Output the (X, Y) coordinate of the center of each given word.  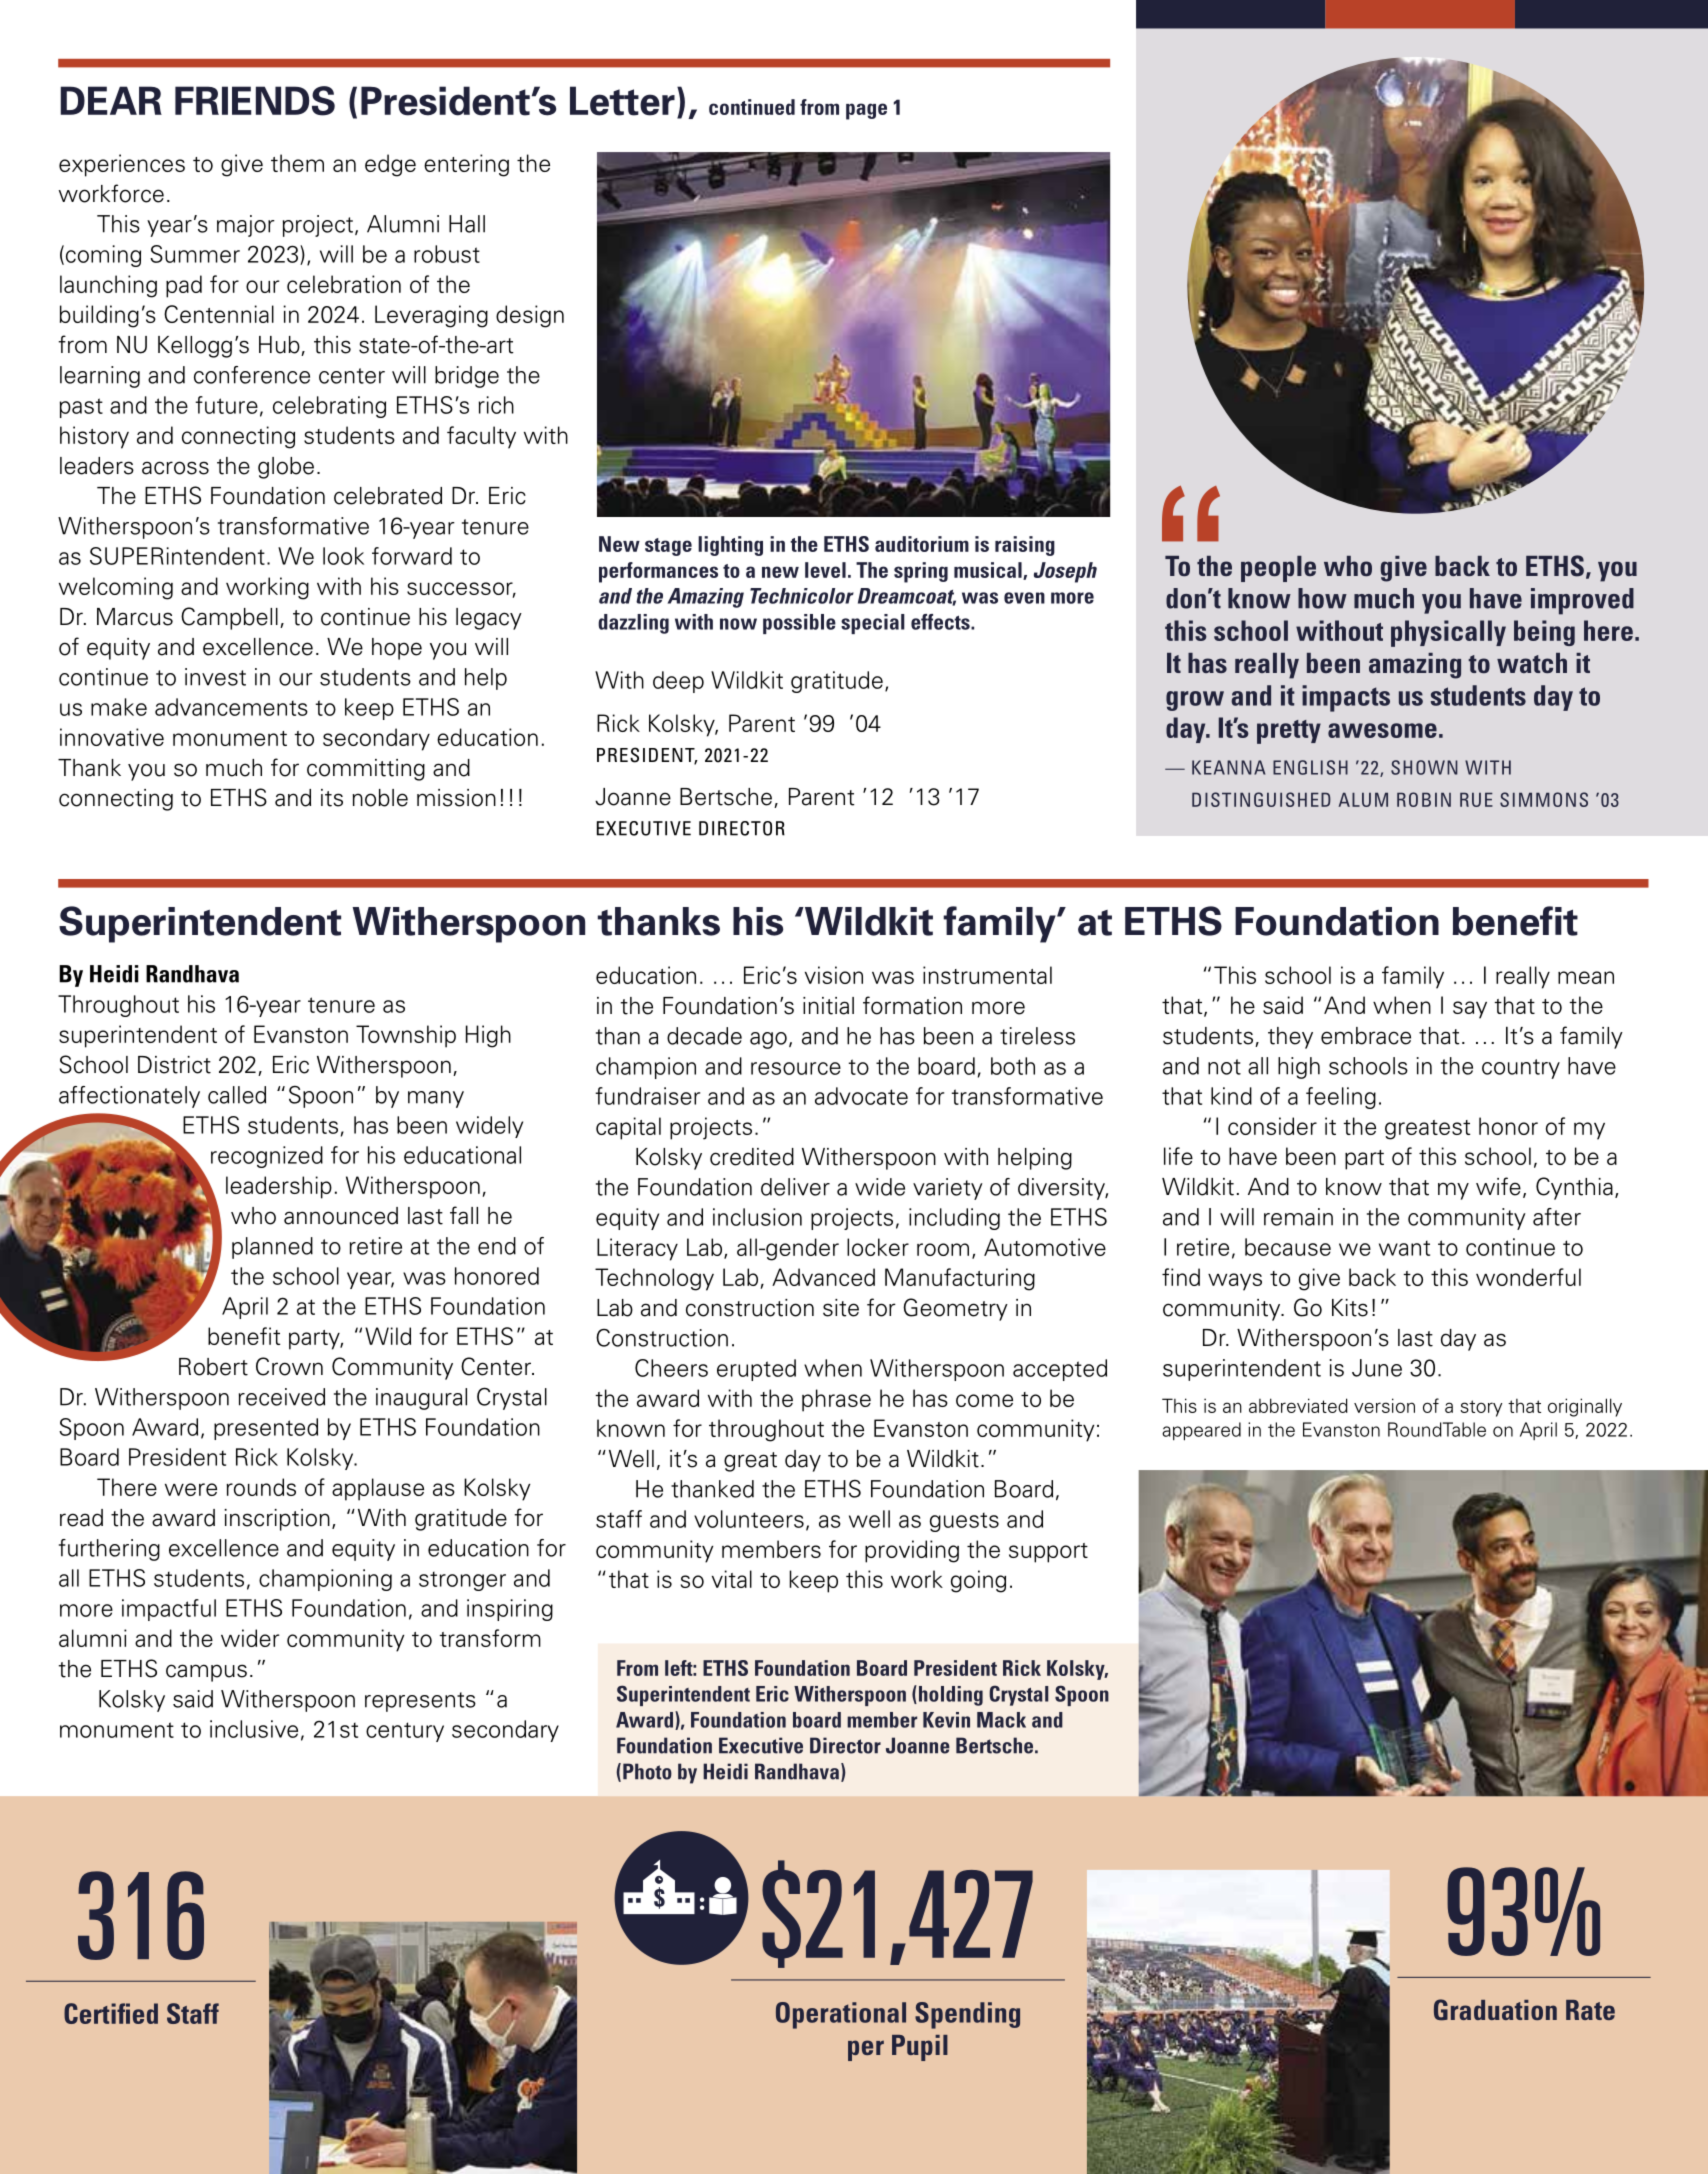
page (866, 111)
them (297, 163)
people (1278, 569)
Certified (111, 2013)
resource (796, 1068)
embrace (1366, 1036)
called (237, 1095)
